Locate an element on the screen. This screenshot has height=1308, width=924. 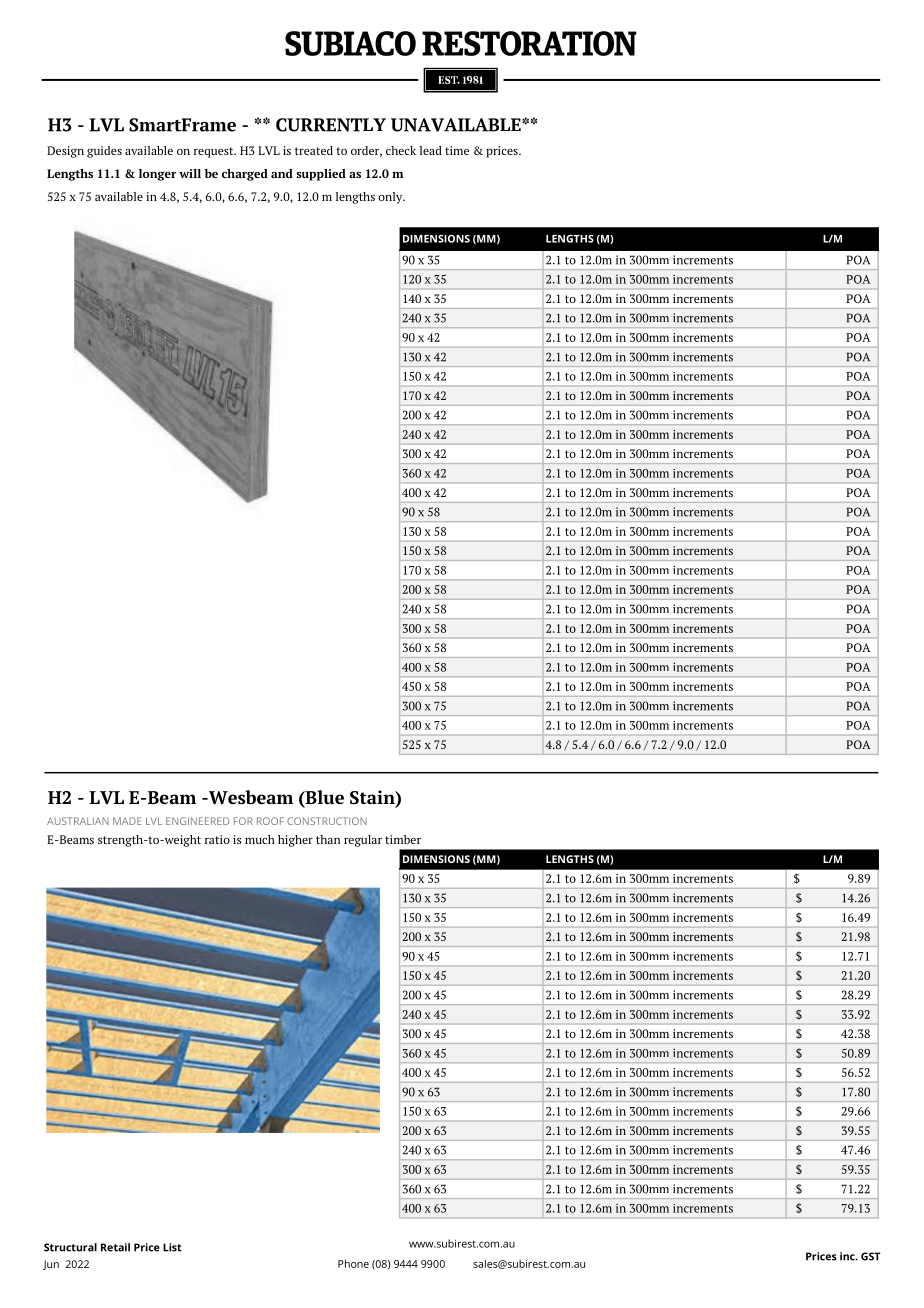
will is located at coordinates (190, 173).
